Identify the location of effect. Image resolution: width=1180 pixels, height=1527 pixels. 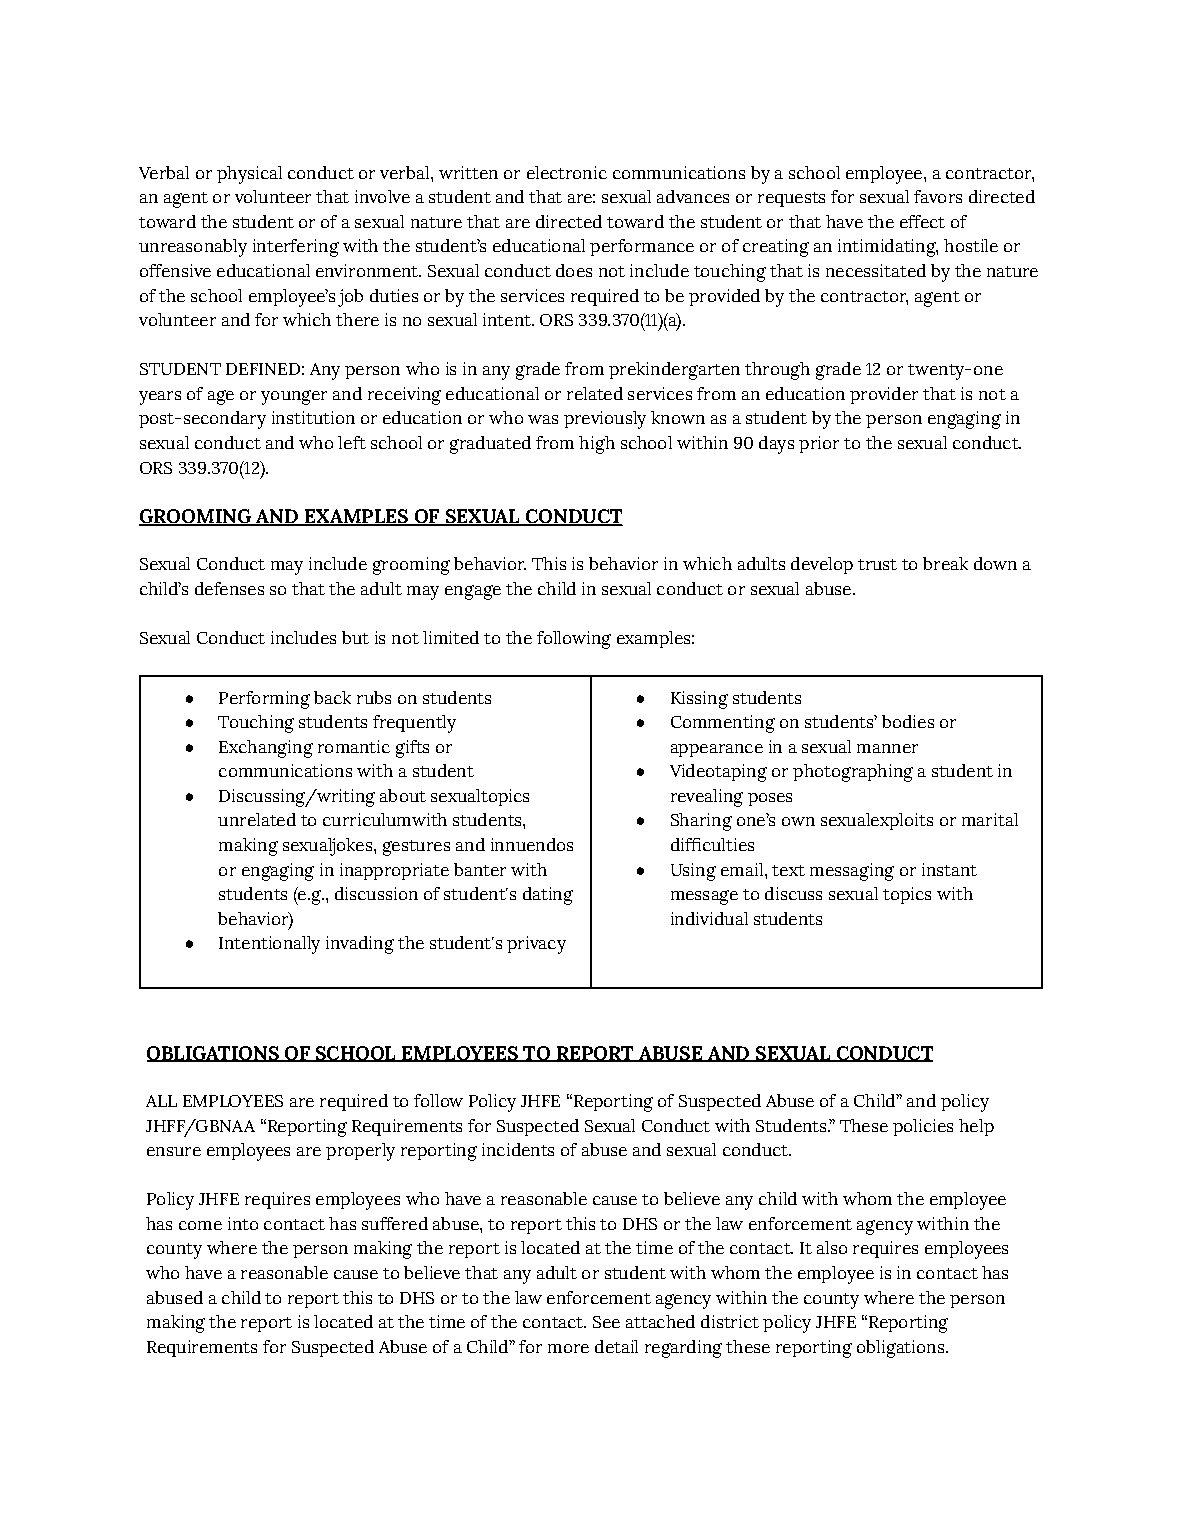
(922, 221).
